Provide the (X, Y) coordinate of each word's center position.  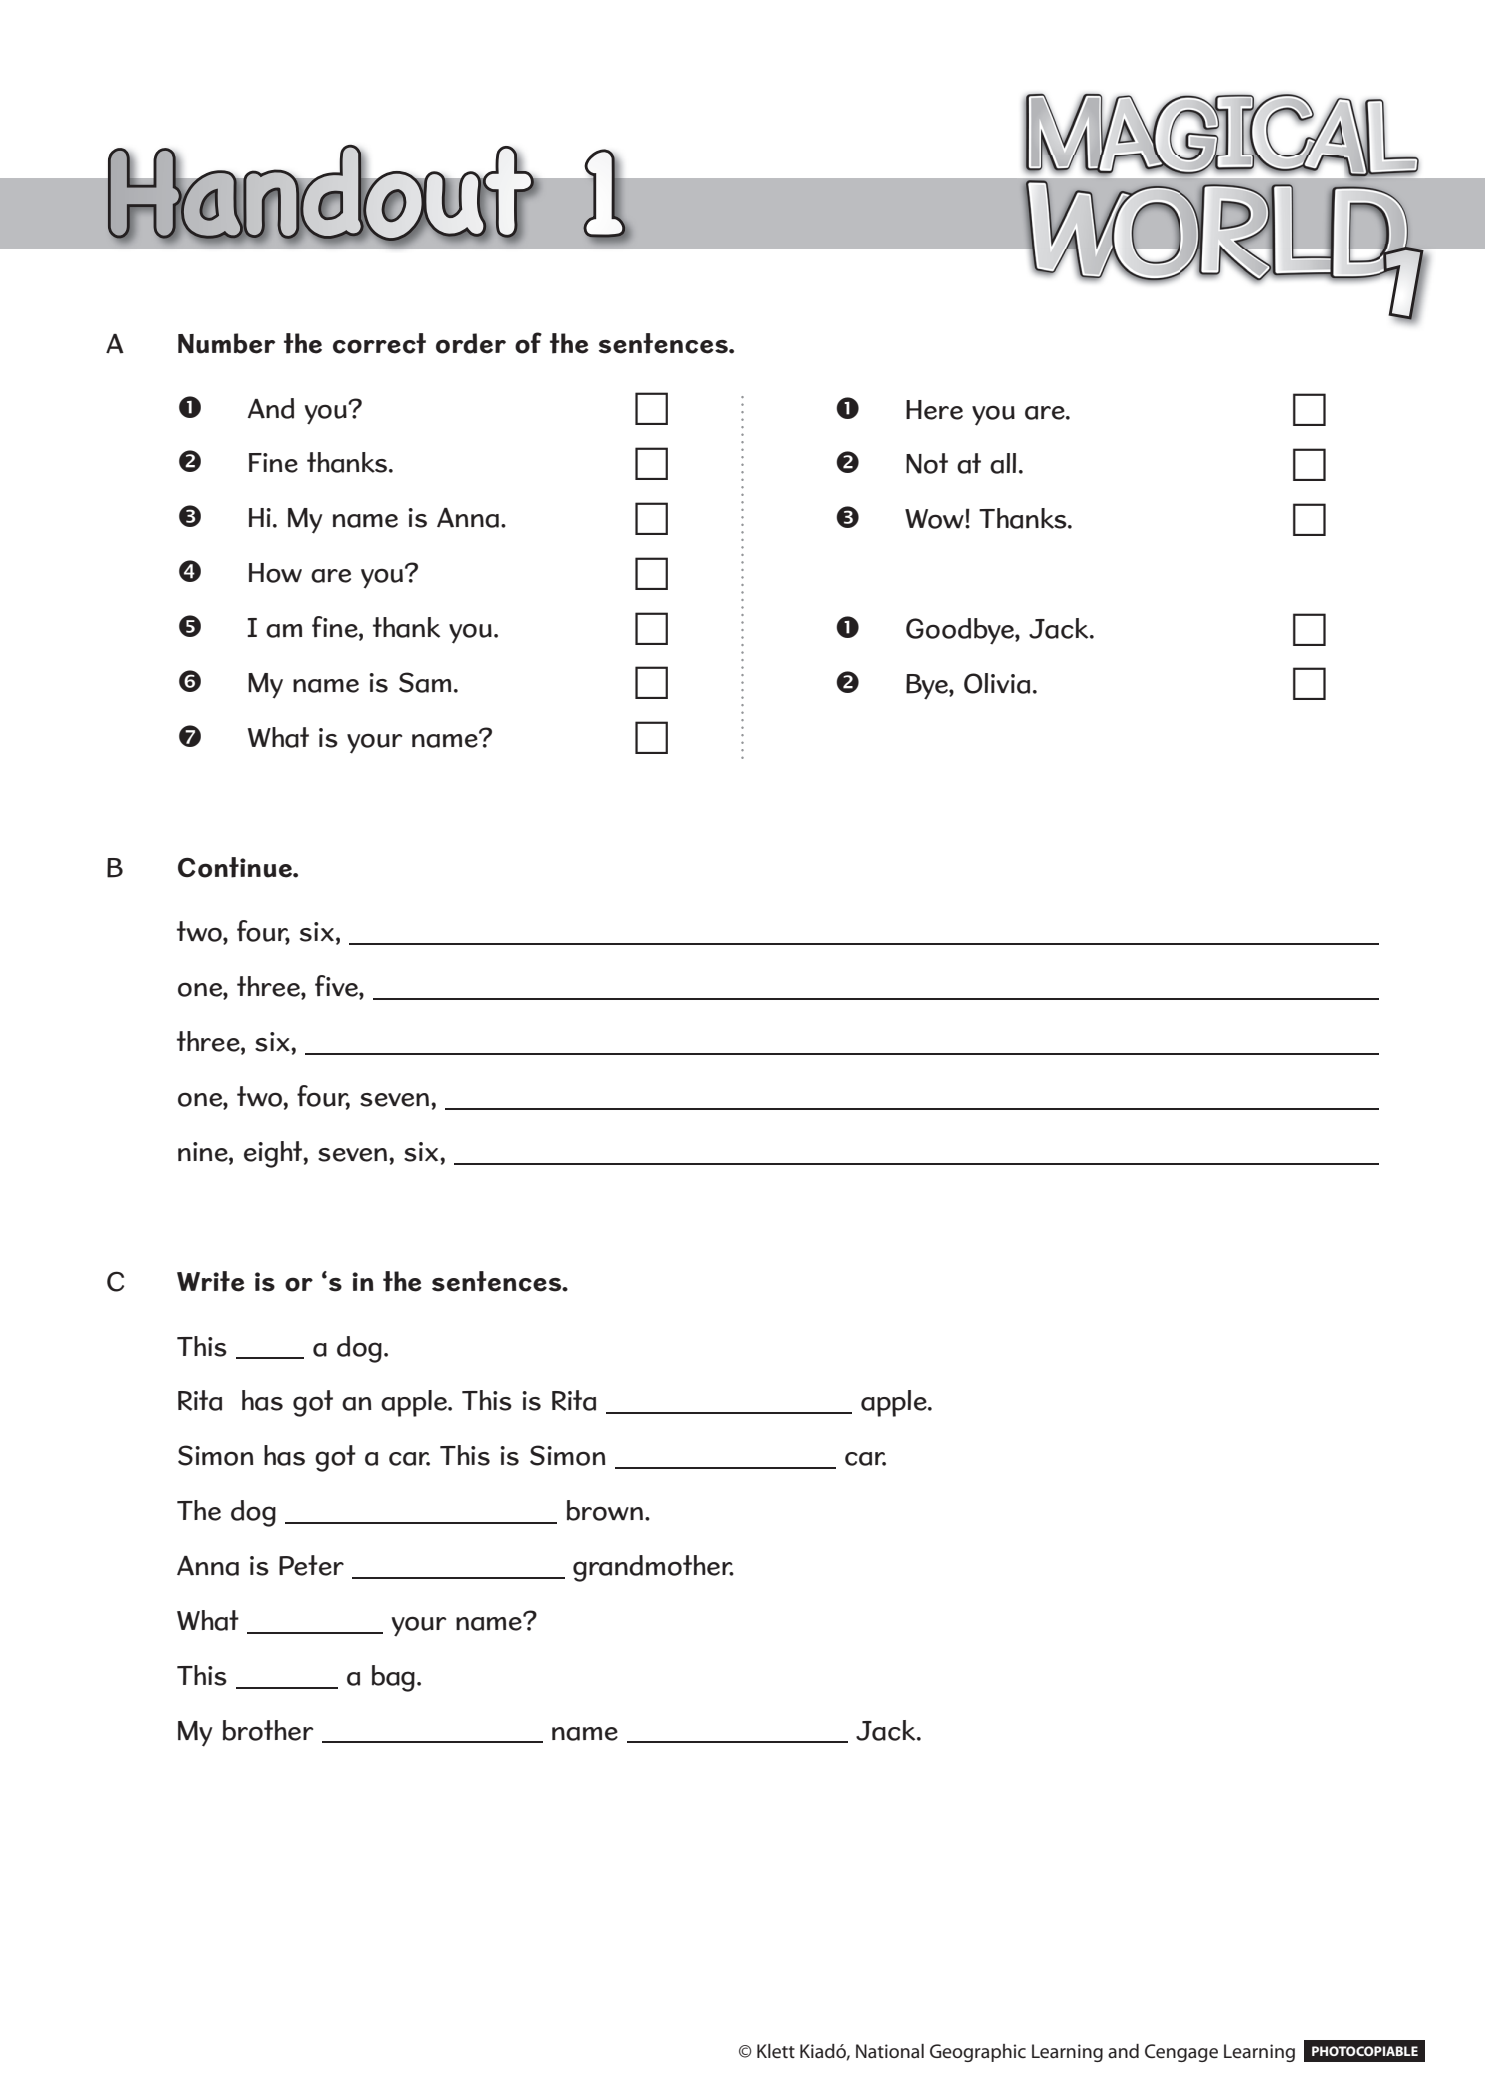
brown (605, 1510)
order (471, 343)
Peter (311, 1565)
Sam (425, 682)
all (1003, 463)
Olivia (997, 683)
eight (274, 1154)
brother (268, 1730)
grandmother (653, 1568)
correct (379, 343)
